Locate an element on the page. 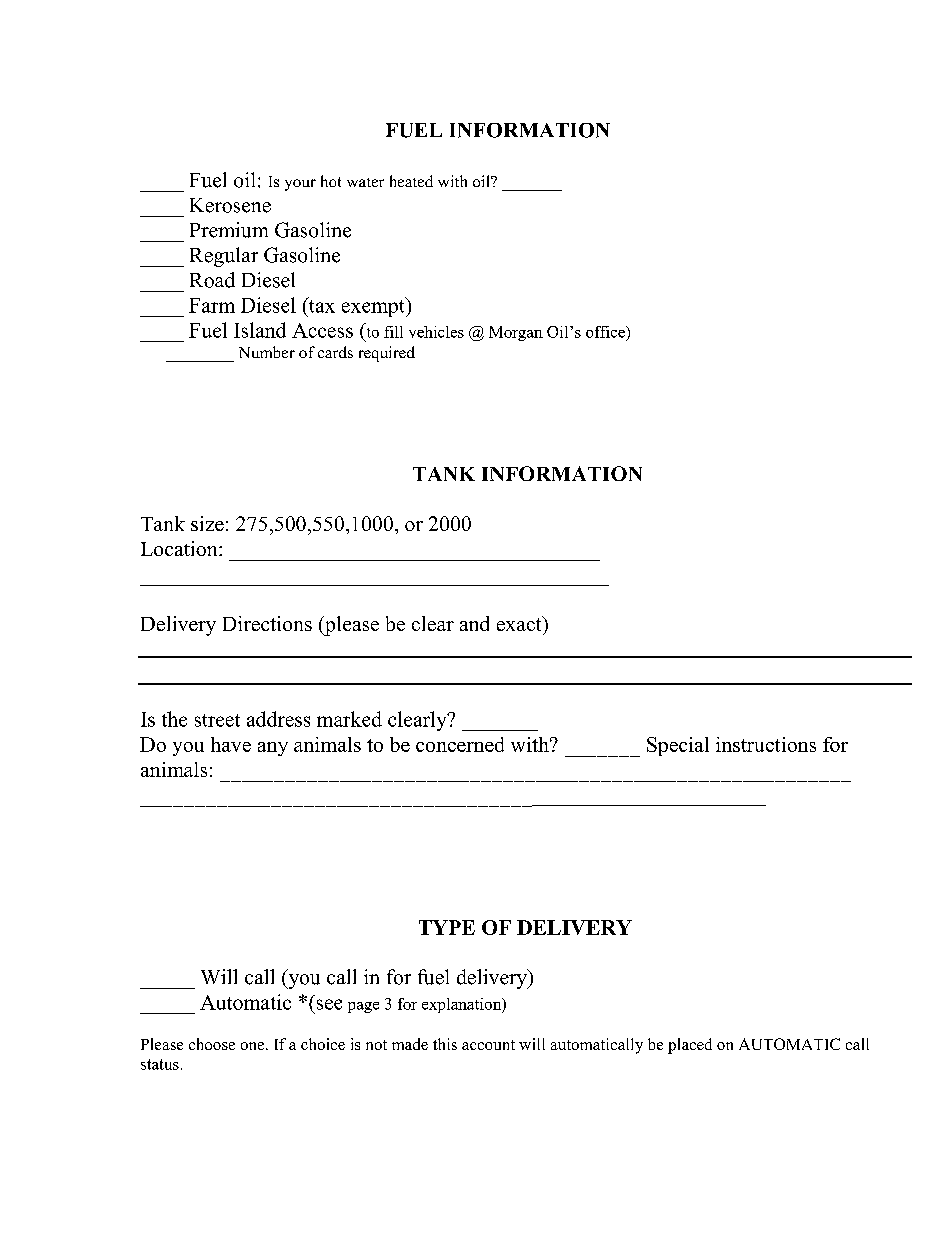  Morgan is located at coordinates (516, 333).
